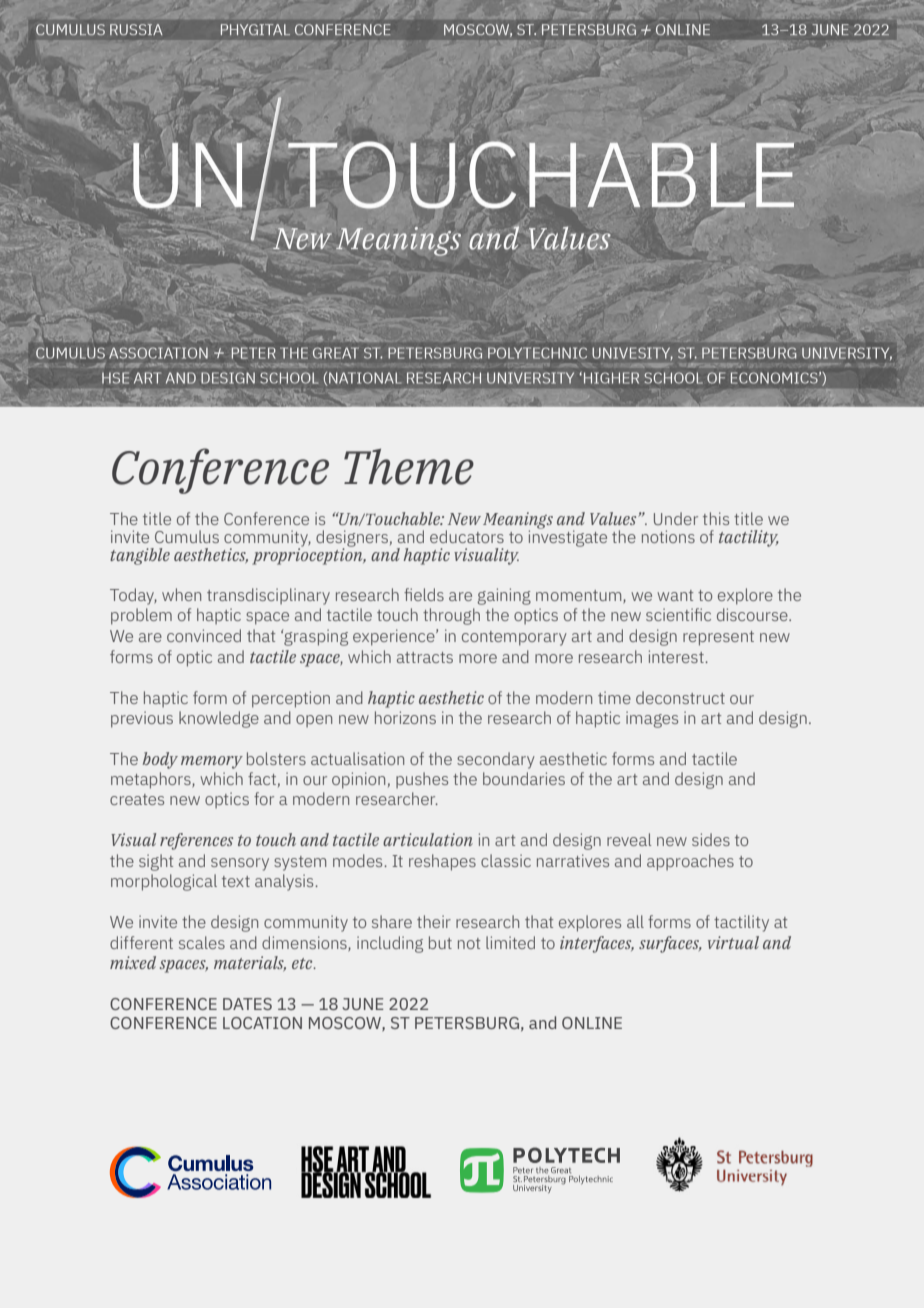 Image resolution: width=924 pixels, height=1308 pixels. Describe the element at coordinates (187, 536) in the document. I see `Cumulus` at that location.
